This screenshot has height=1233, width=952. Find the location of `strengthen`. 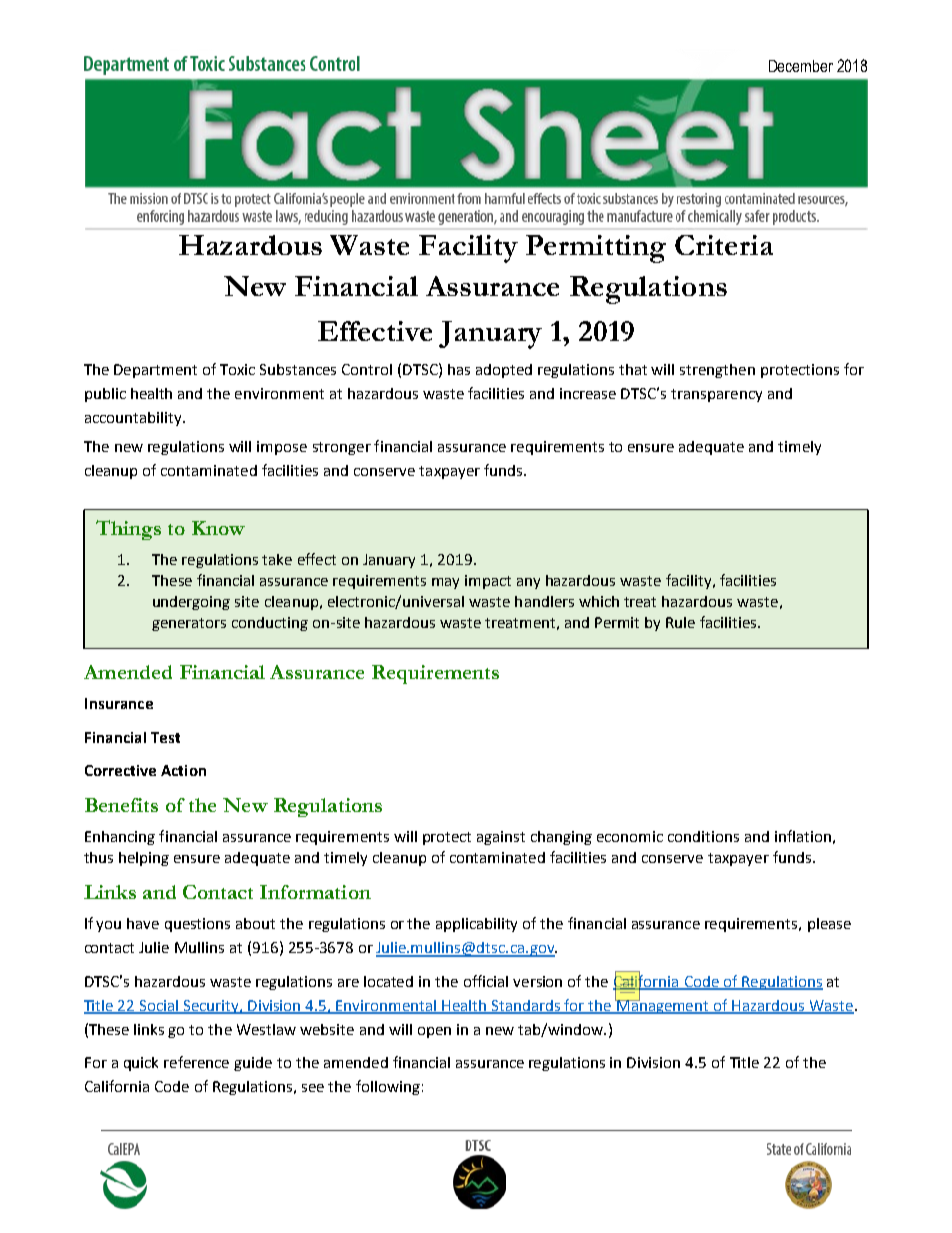

strengthen is located at coordinates (717, 371).
